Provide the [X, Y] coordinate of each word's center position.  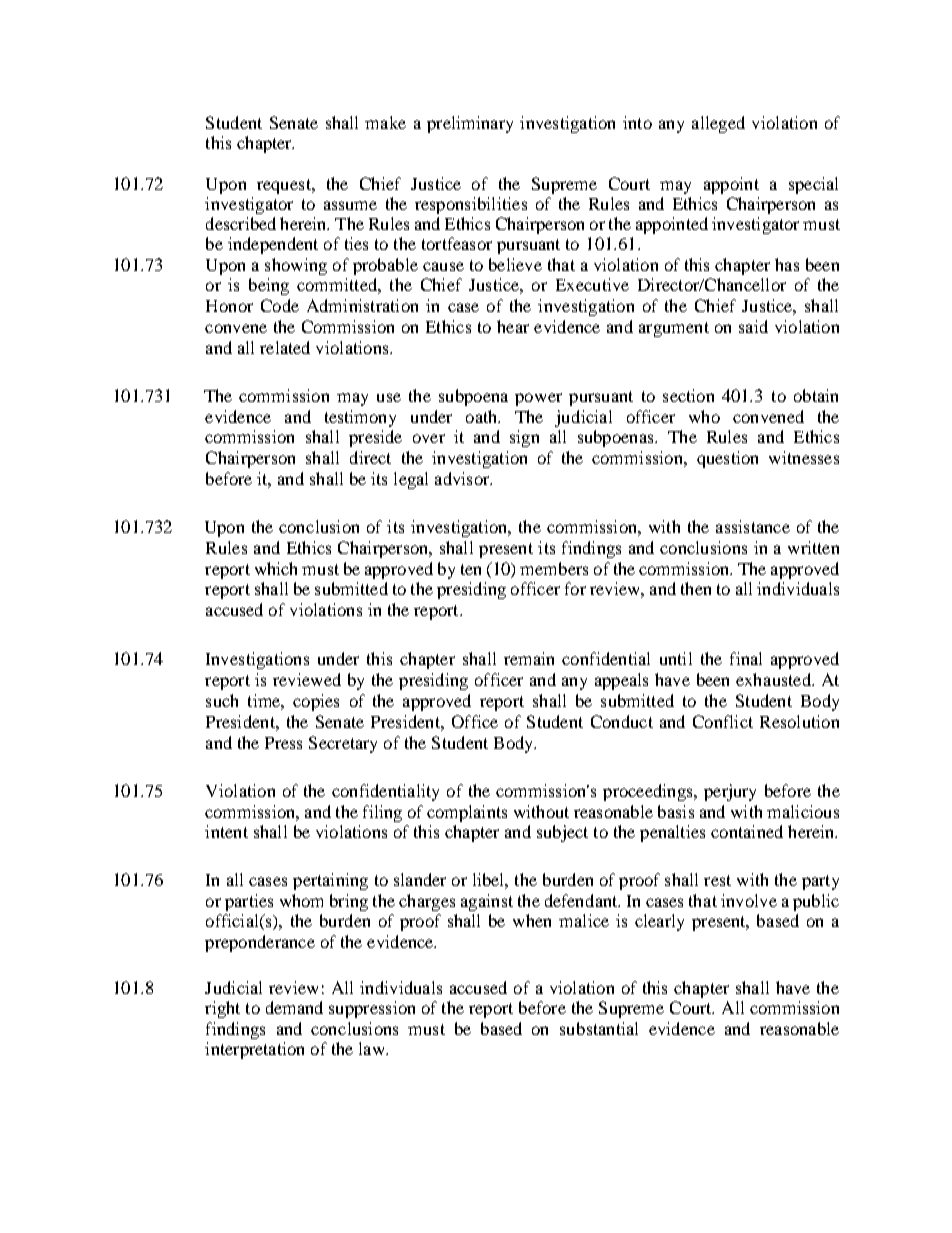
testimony [360, 418]
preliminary [470, 124]
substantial [599, 1028]
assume [350, 205]
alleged [718, 124]
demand [294, 1007]
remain [529, 658]
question [727, 459]
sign [524, 438]
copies [316, 702]
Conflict [723, 721]
